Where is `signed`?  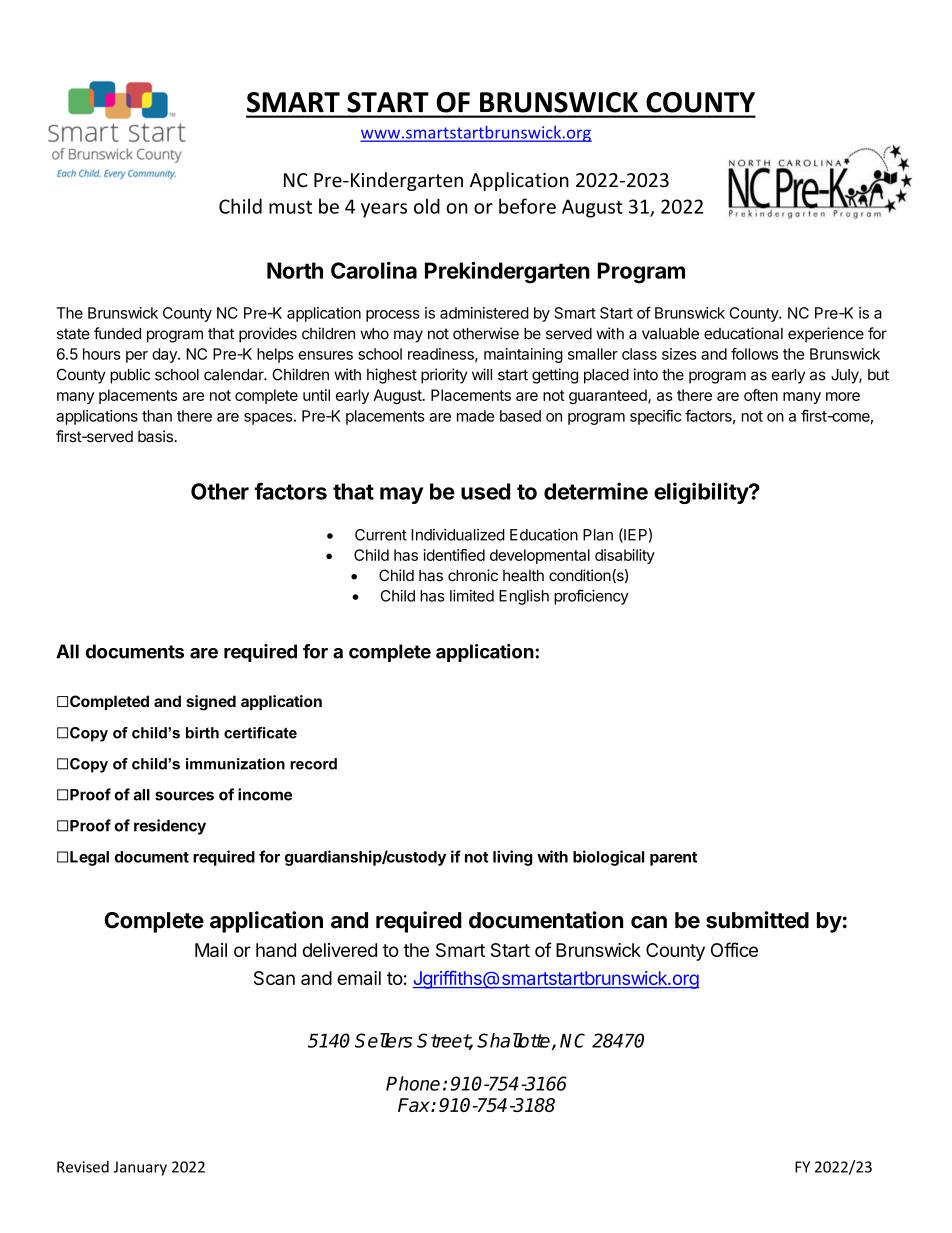
signed is located at coordinates (211, 703).
